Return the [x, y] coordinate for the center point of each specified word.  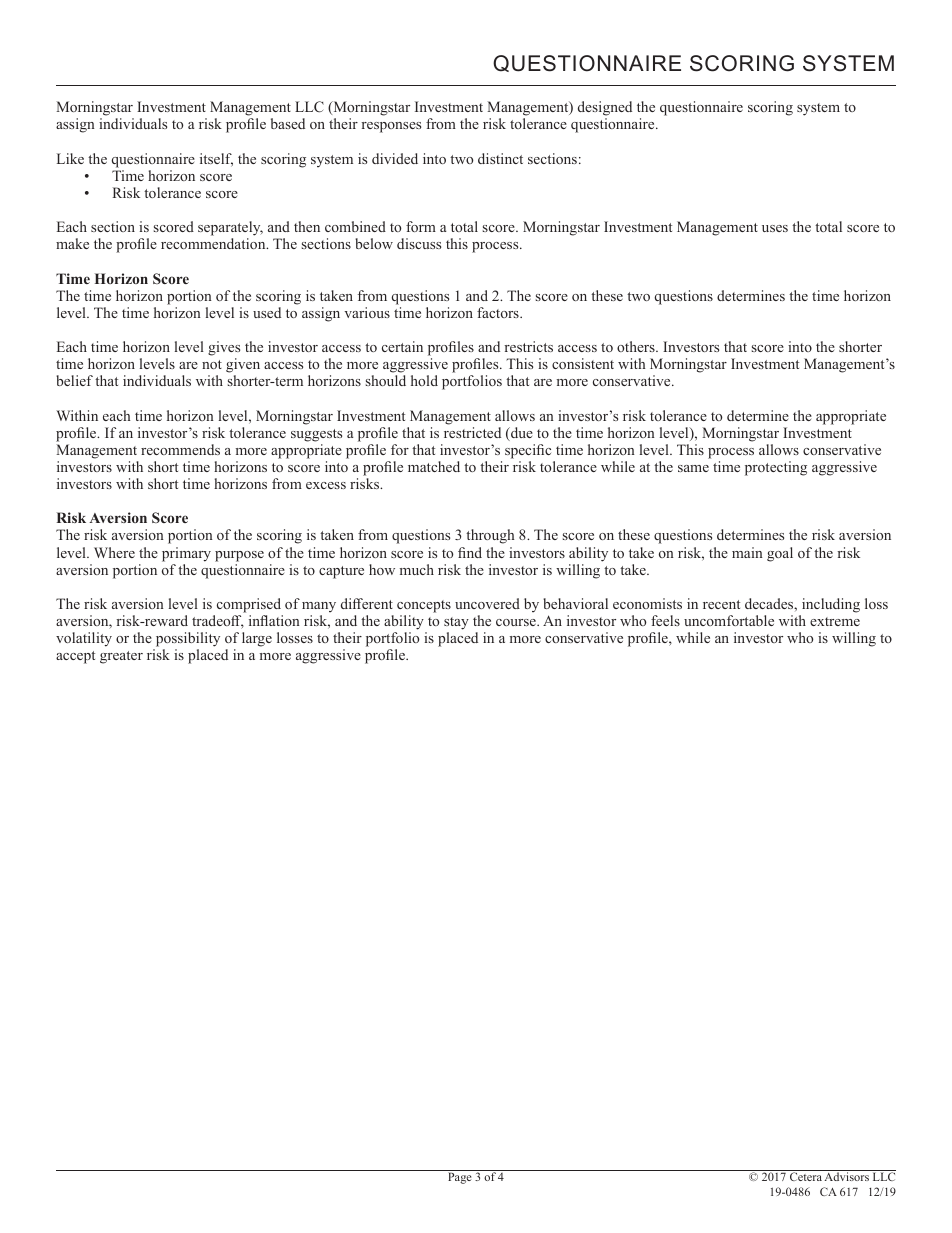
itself [216, 160]
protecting [776, 468]
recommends [180, 449]
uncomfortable [729, 620]
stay [456, 623]
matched [434, 466]
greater [121, 657]
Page [460, 1178]
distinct [500, 158]
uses [775, 228]
